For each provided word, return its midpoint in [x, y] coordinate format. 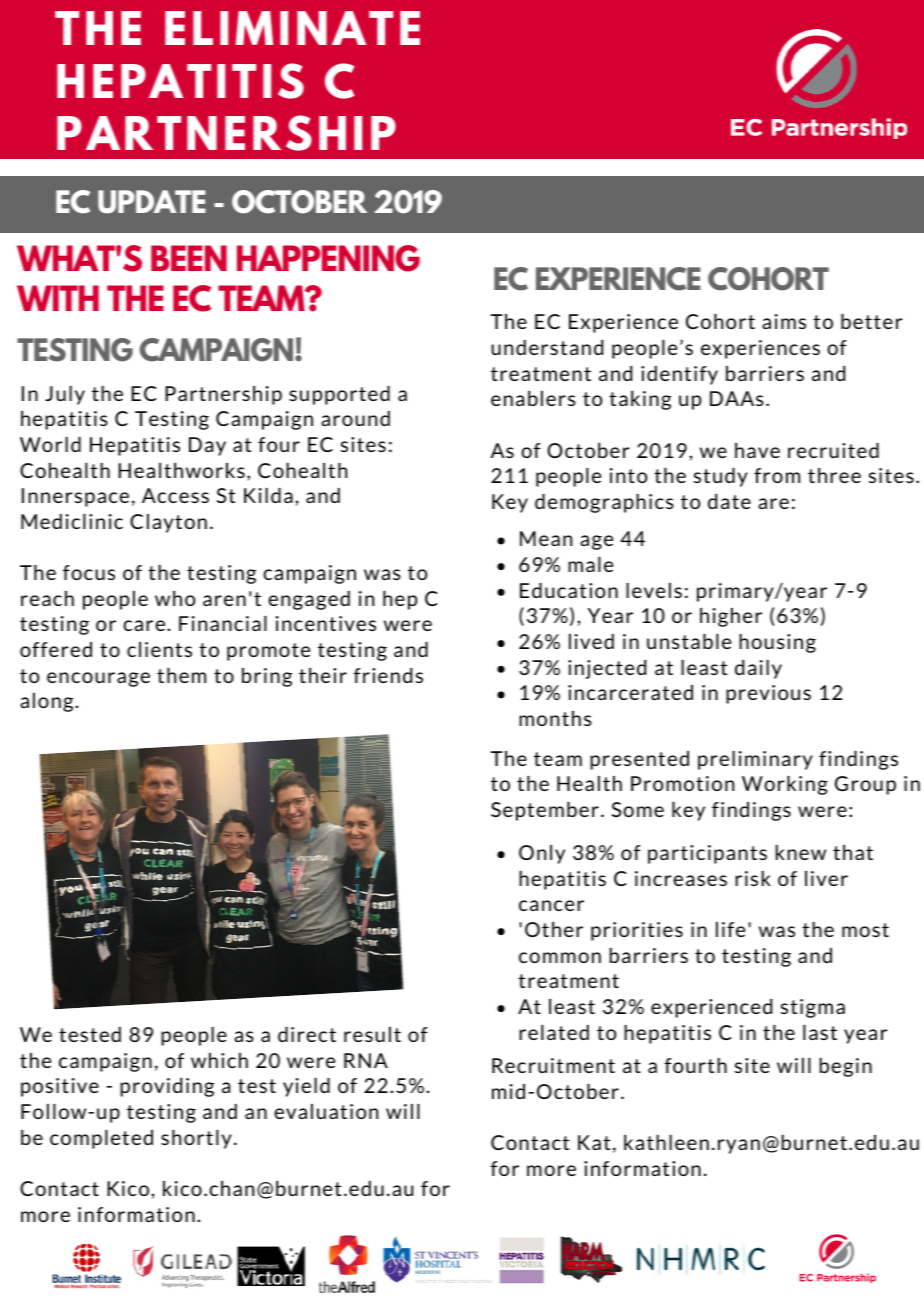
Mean [546, 538]
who [175, 598]
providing [167, 1087]
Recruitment [553, 1065]
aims [784, 321]
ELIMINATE [292, 28]
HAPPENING [328, 258]
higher [731, 617]
